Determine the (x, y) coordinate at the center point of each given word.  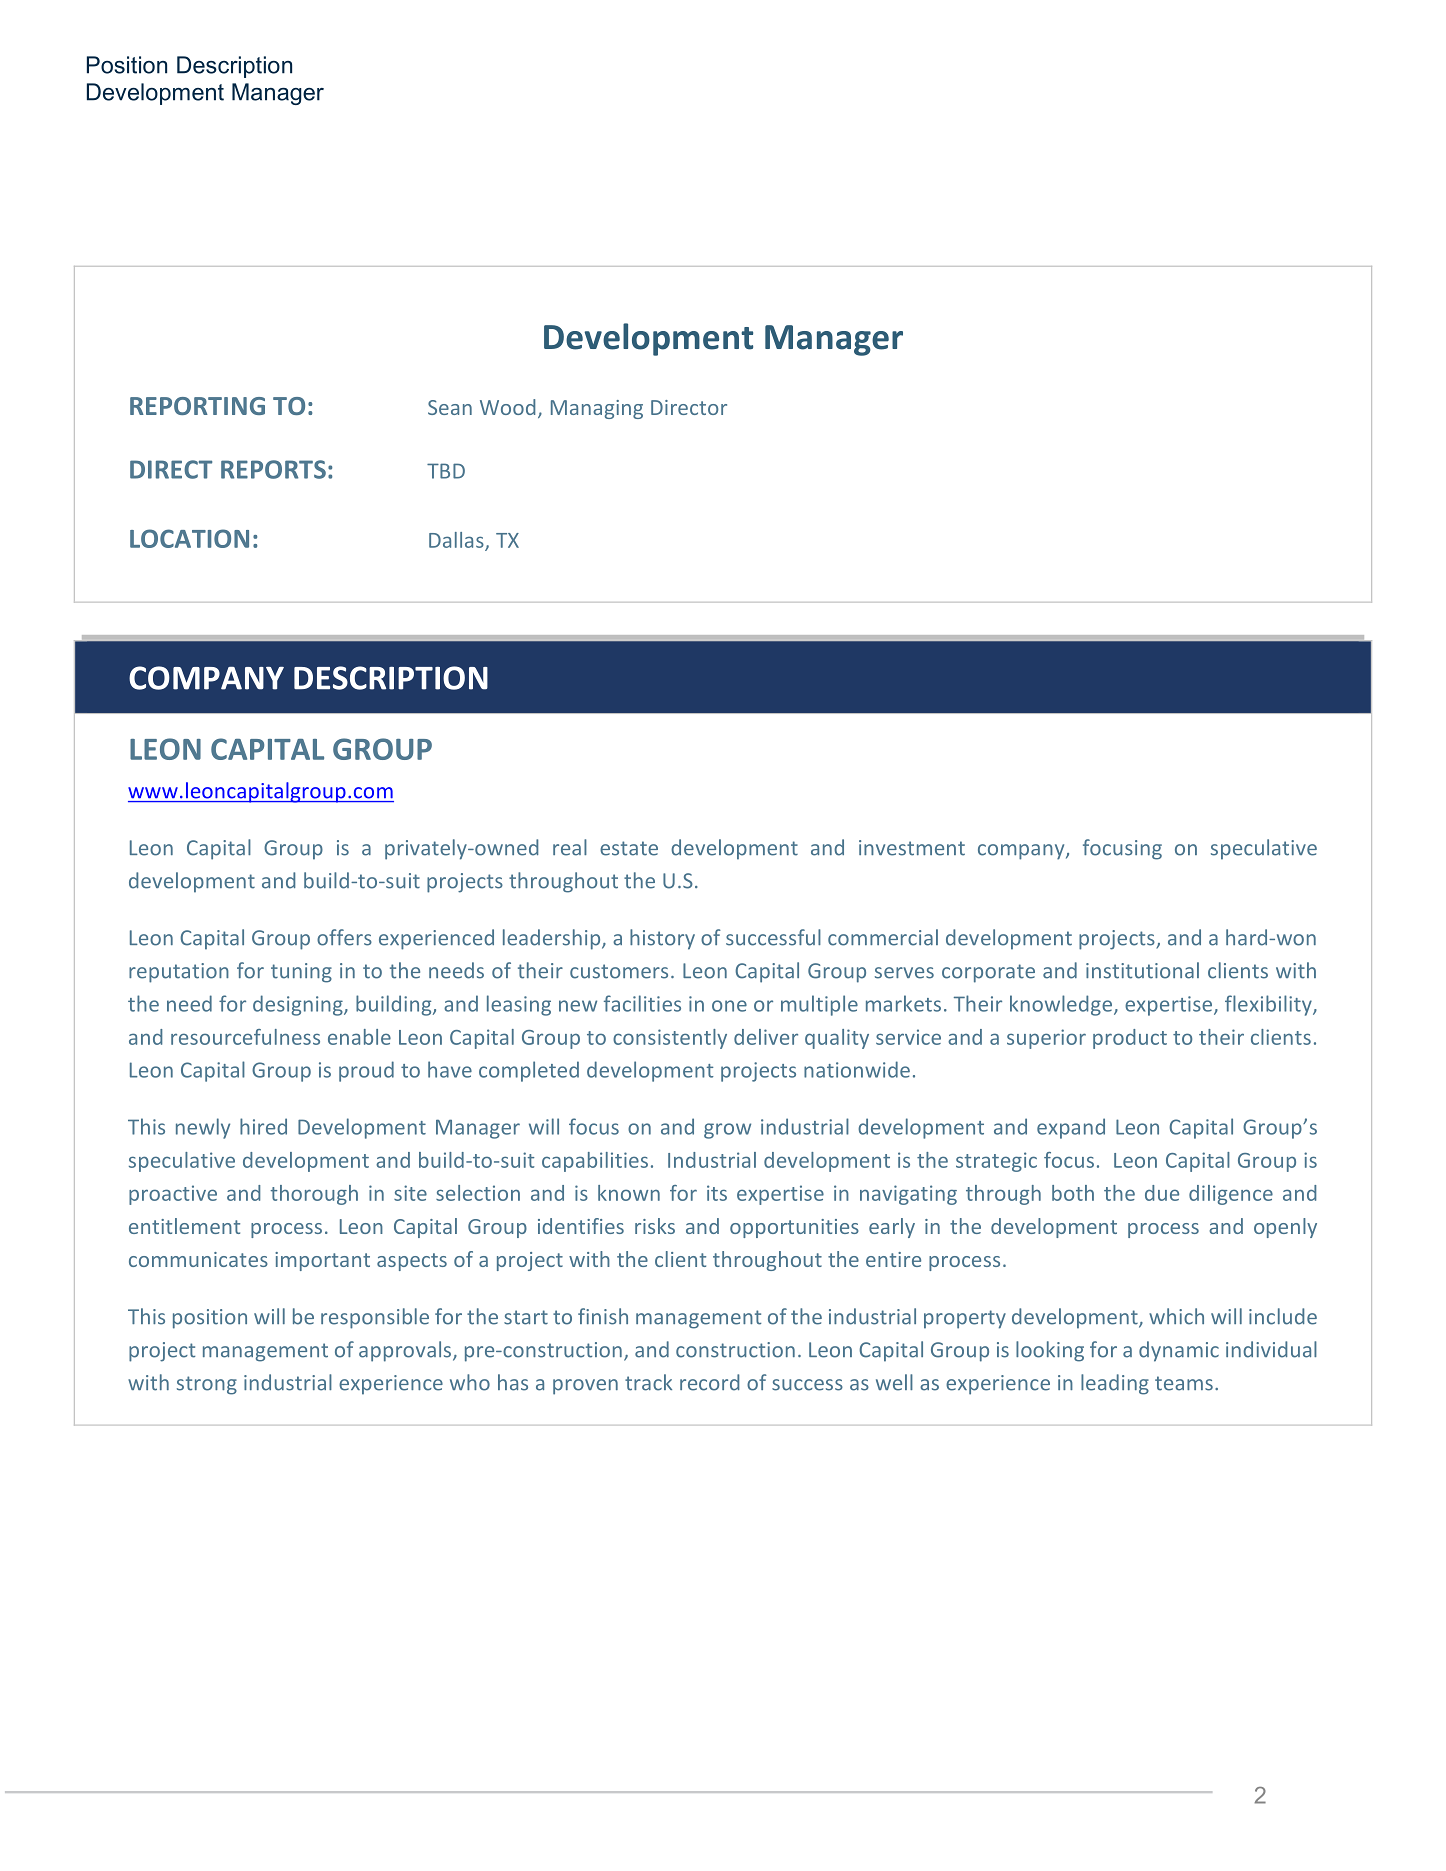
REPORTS (273, 469)
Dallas (457, 541)
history (662, 939)
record (709, 1382)
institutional (1142, 970)
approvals (406, 1351)
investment (912, 848)
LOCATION (189, 538)
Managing (597, 409)
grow (727, 1131)
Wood (507, 407)
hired (263, 1126)
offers (344, 937)
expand (1071, 1128)
